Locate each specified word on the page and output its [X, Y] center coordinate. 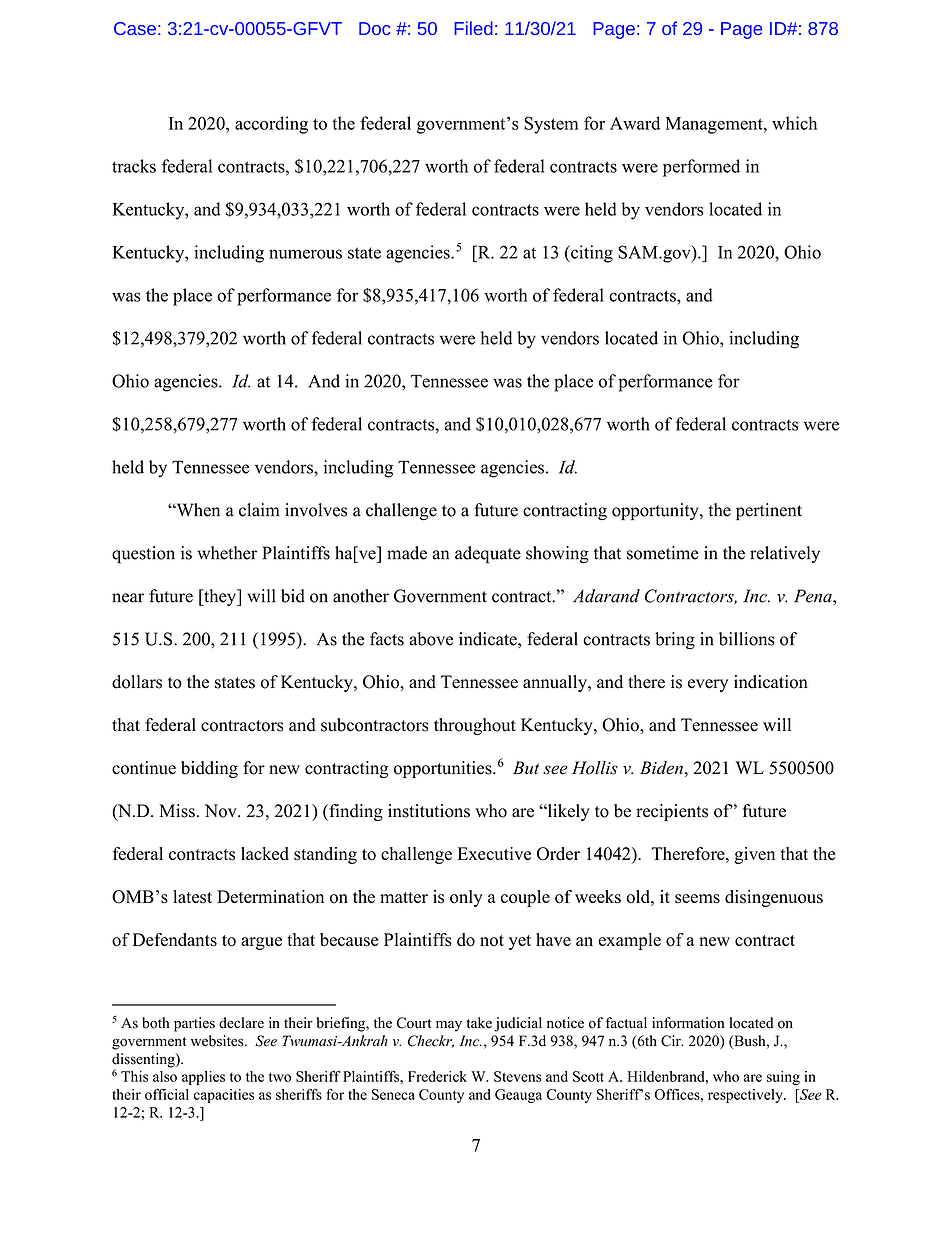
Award [635, 123]
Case [135, 28]
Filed [473, 28]
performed [701, 168]
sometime [663, 553]
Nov [222, 811]
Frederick [437, 1076]
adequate [488, 555]
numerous [305, 254]
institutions [429, 811]
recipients [672, 812]
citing [591, 254]
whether [227, 553]
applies [203, 1078]
